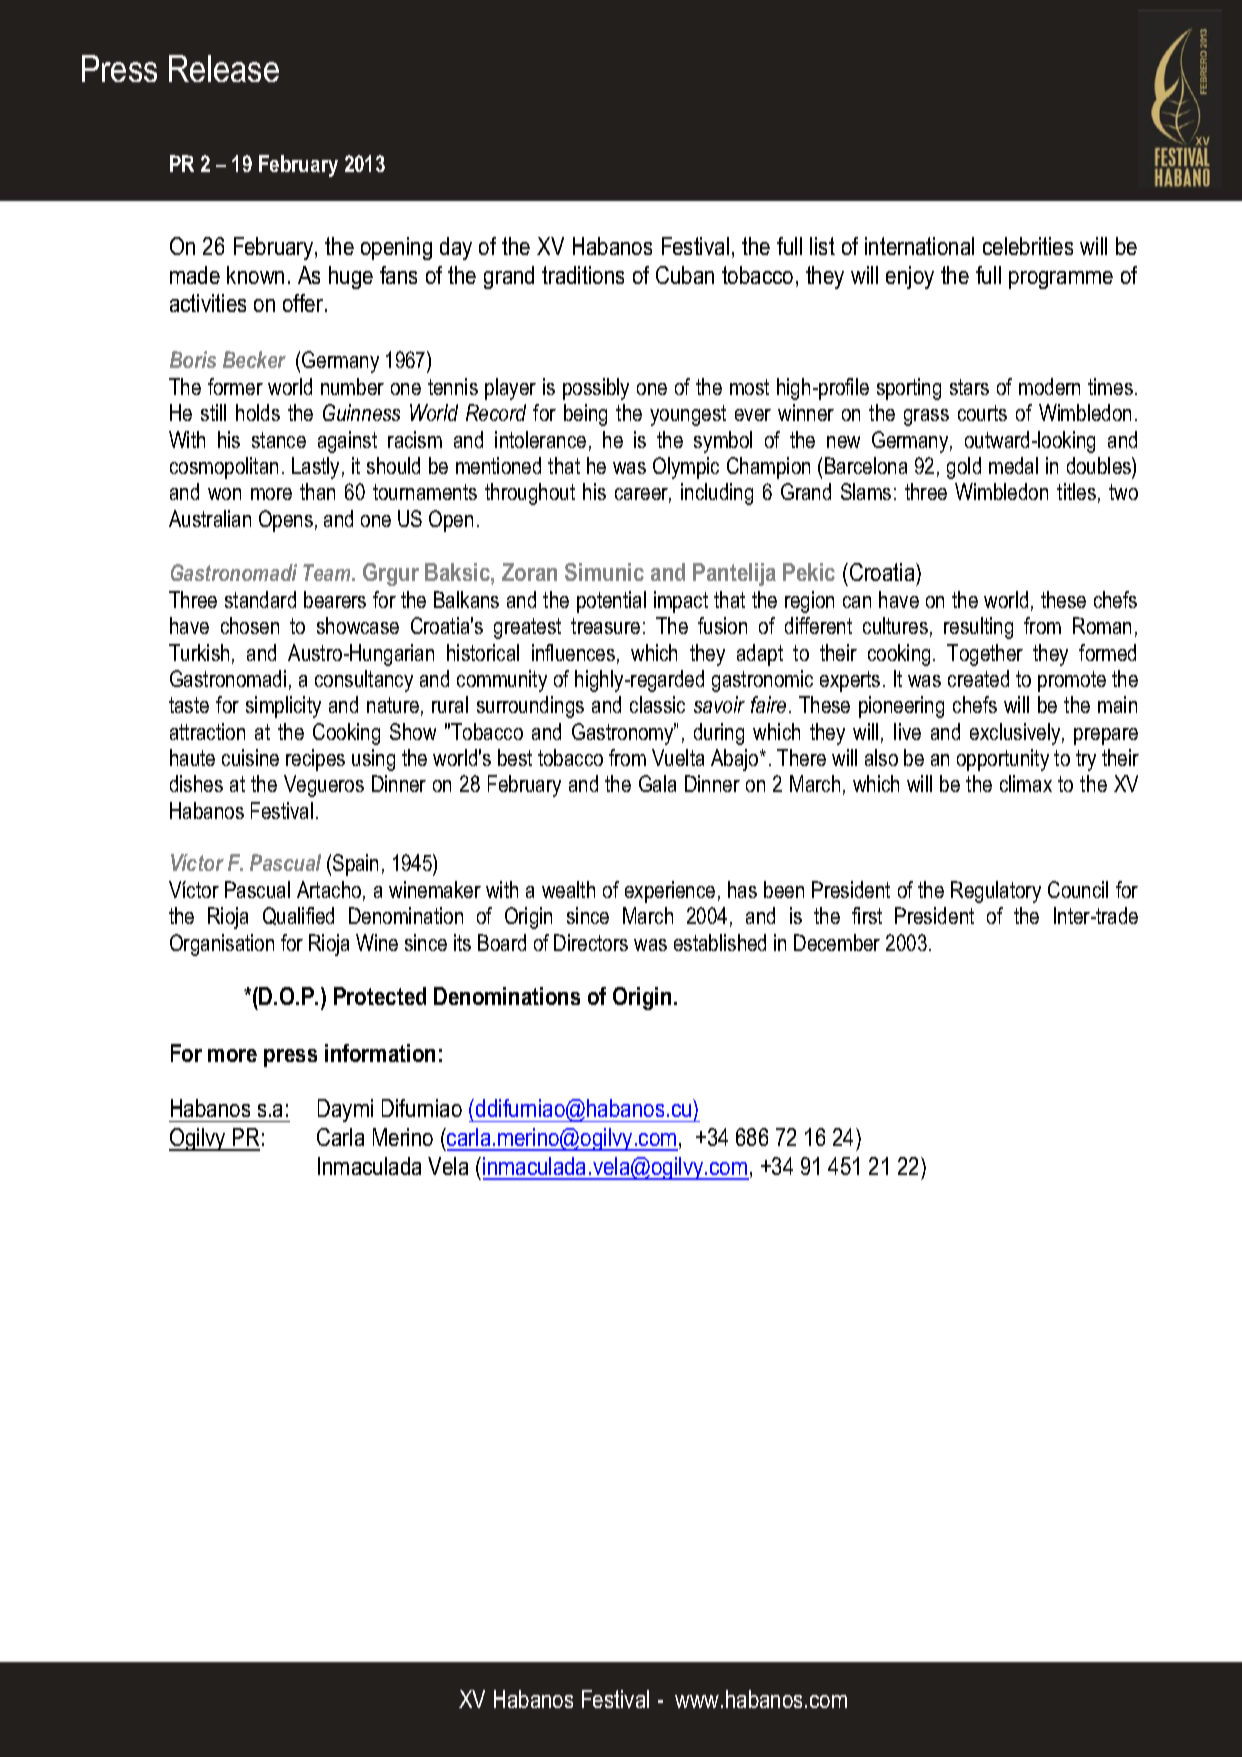 The image size is (1242, 1757). Describe the element at coordinates (978, 628) in the screenshot. I see `resulting` at that location.
